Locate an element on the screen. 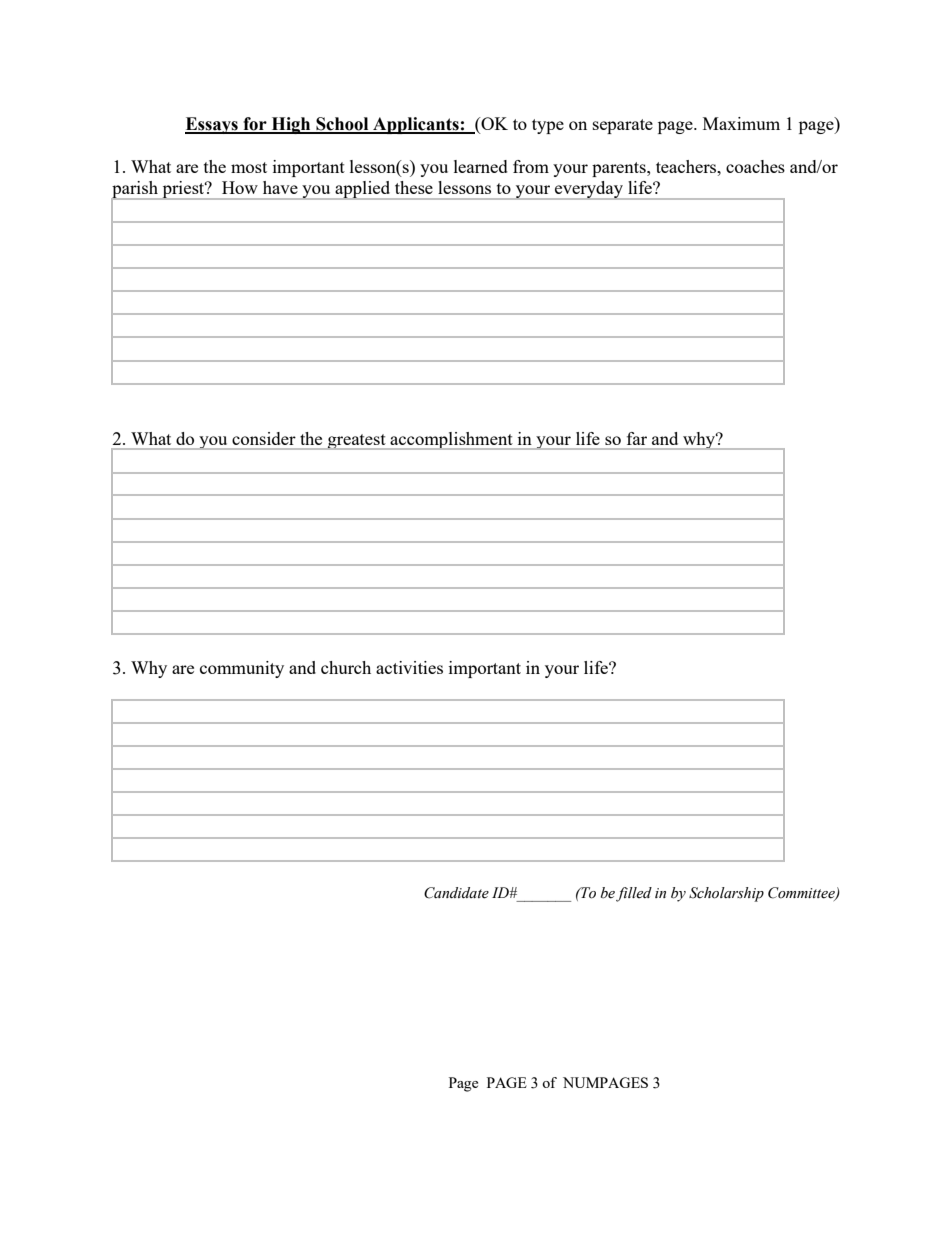 This screenshot has width=952, height=1233. Applicants is located at coordinates (416, 125).
